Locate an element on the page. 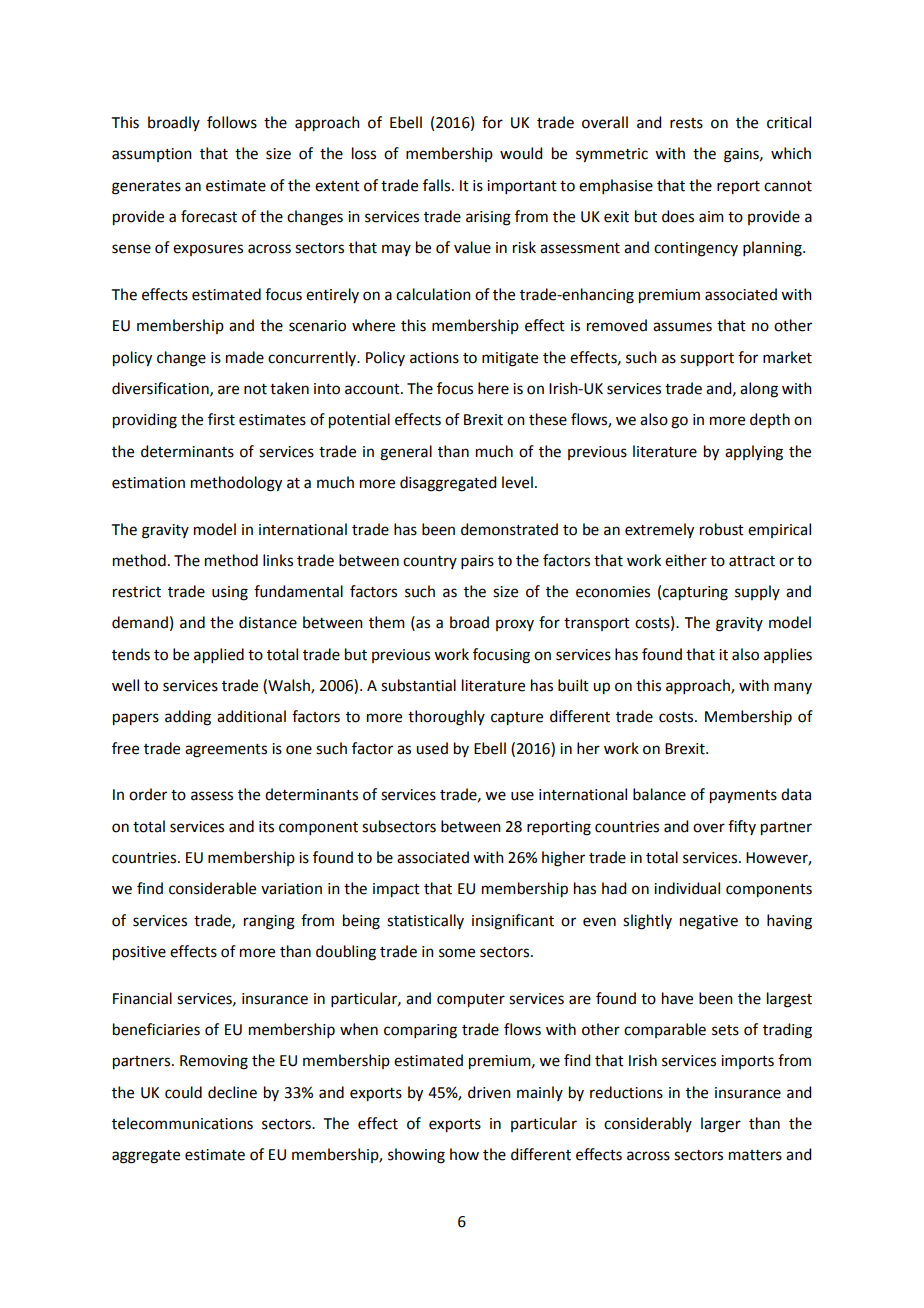  follows is located at coordinates (232, 122).
